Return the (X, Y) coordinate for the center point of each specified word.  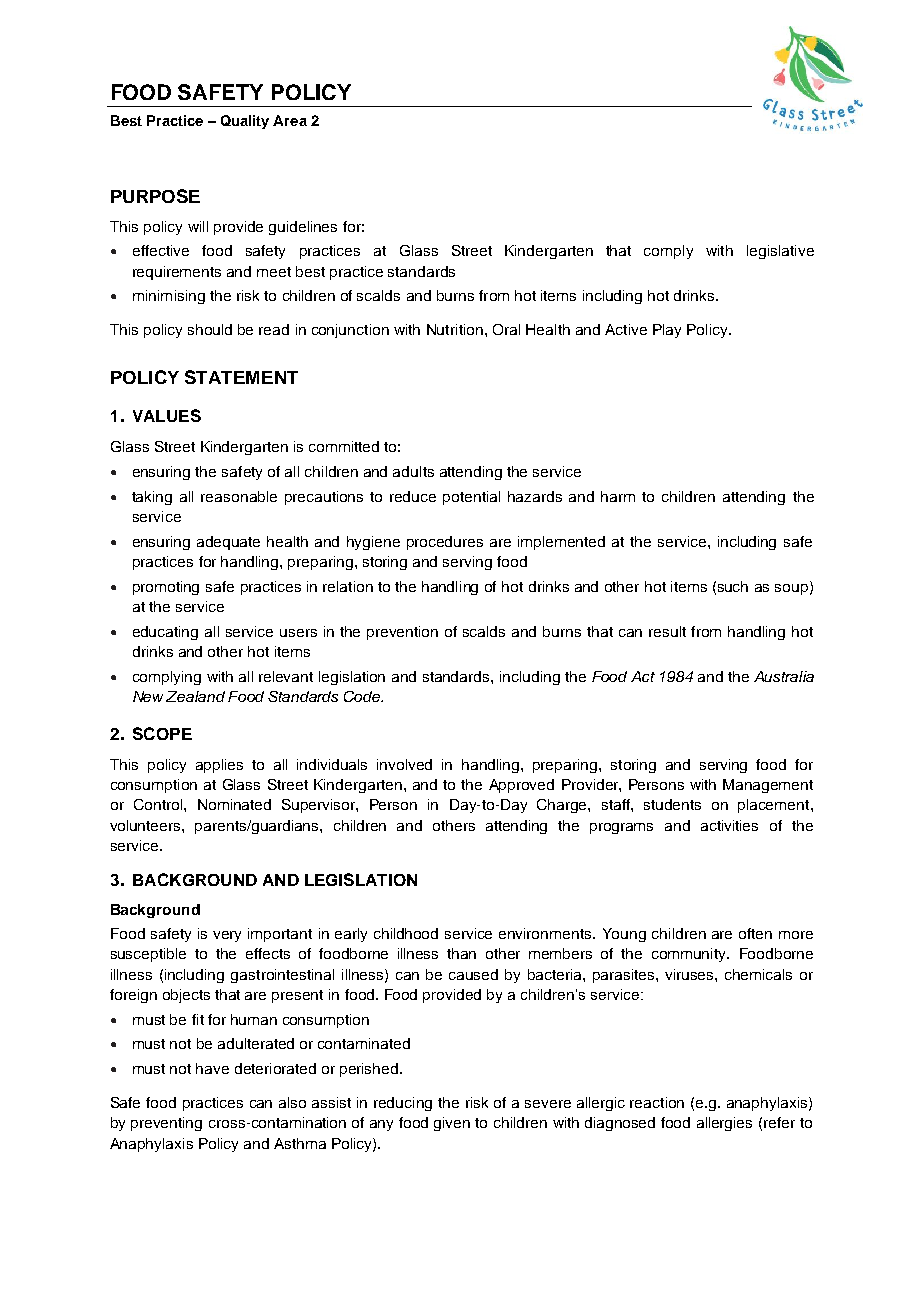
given (452, 1124)
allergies (724, 1124)
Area (290, 120)
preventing (166, 1124)
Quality (245, 122)
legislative (780, 252)
